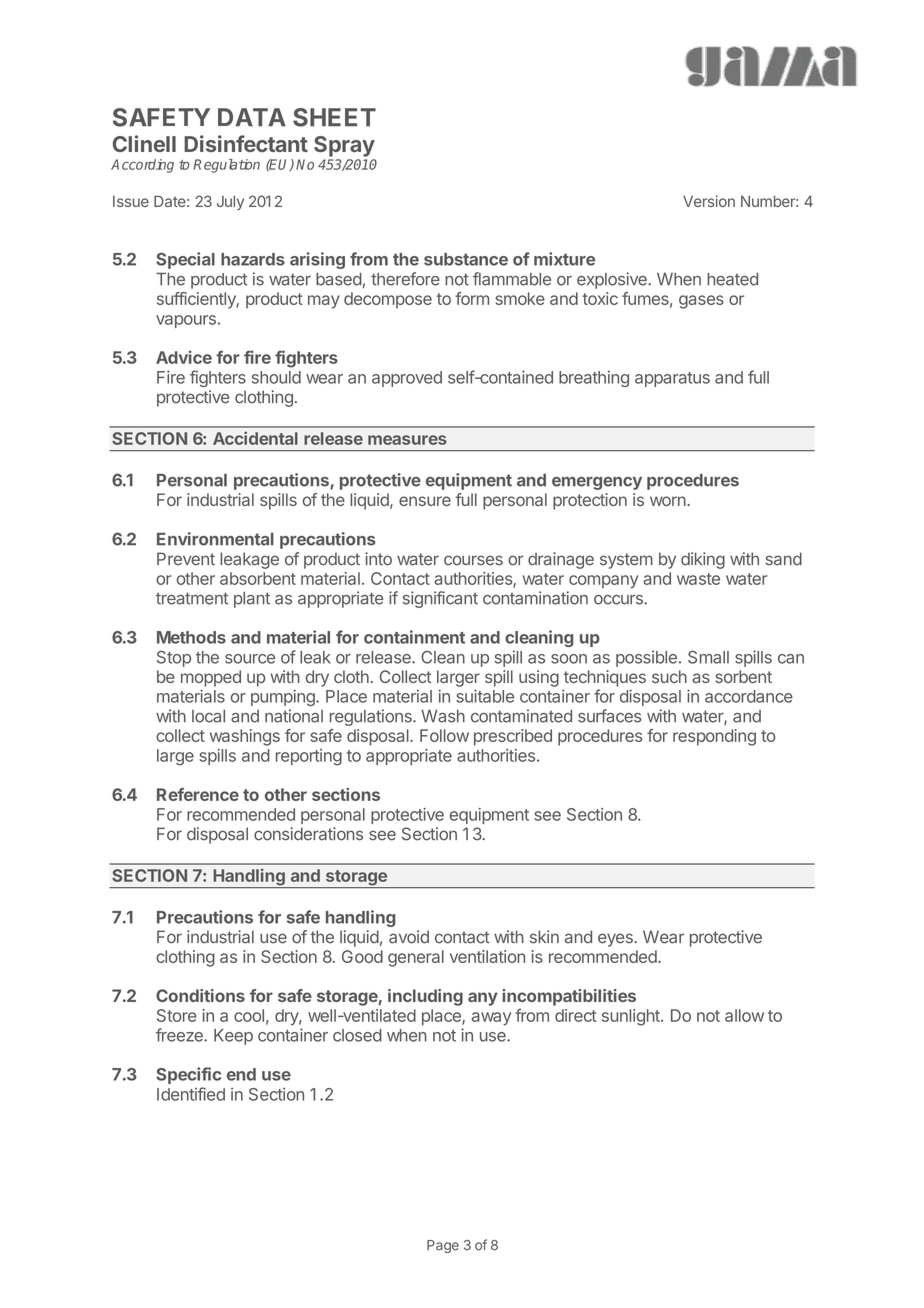 This screenshot has height=1308, width=924. What do you see at coordinates (198, 794) in the screenshot?
I see `Reference` at bounding box center [198, 794].
